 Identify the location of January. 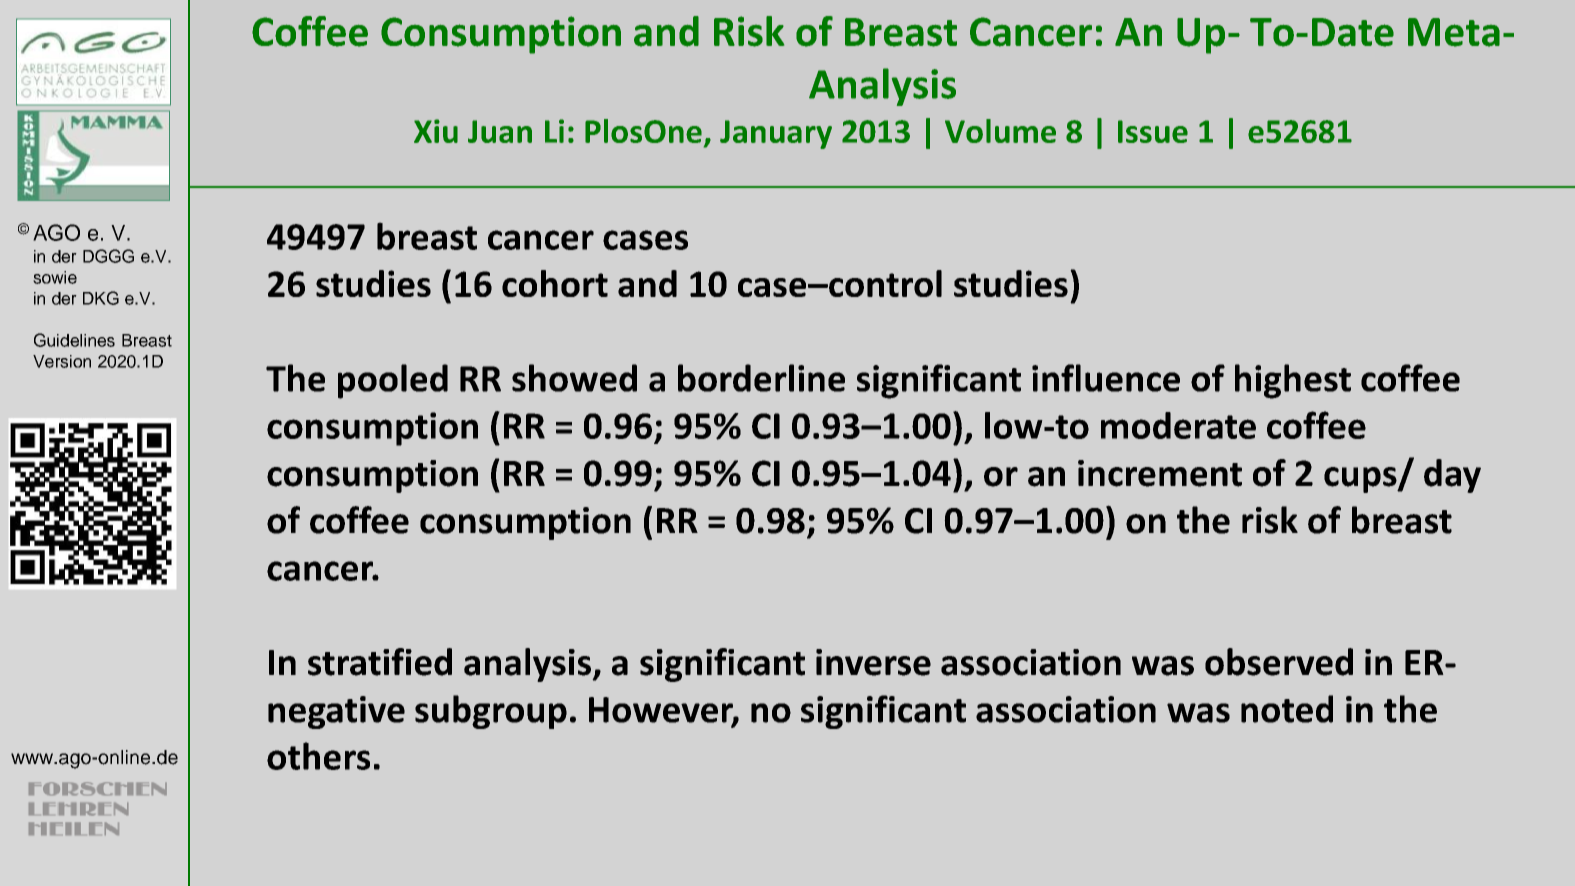
(776, 134).
